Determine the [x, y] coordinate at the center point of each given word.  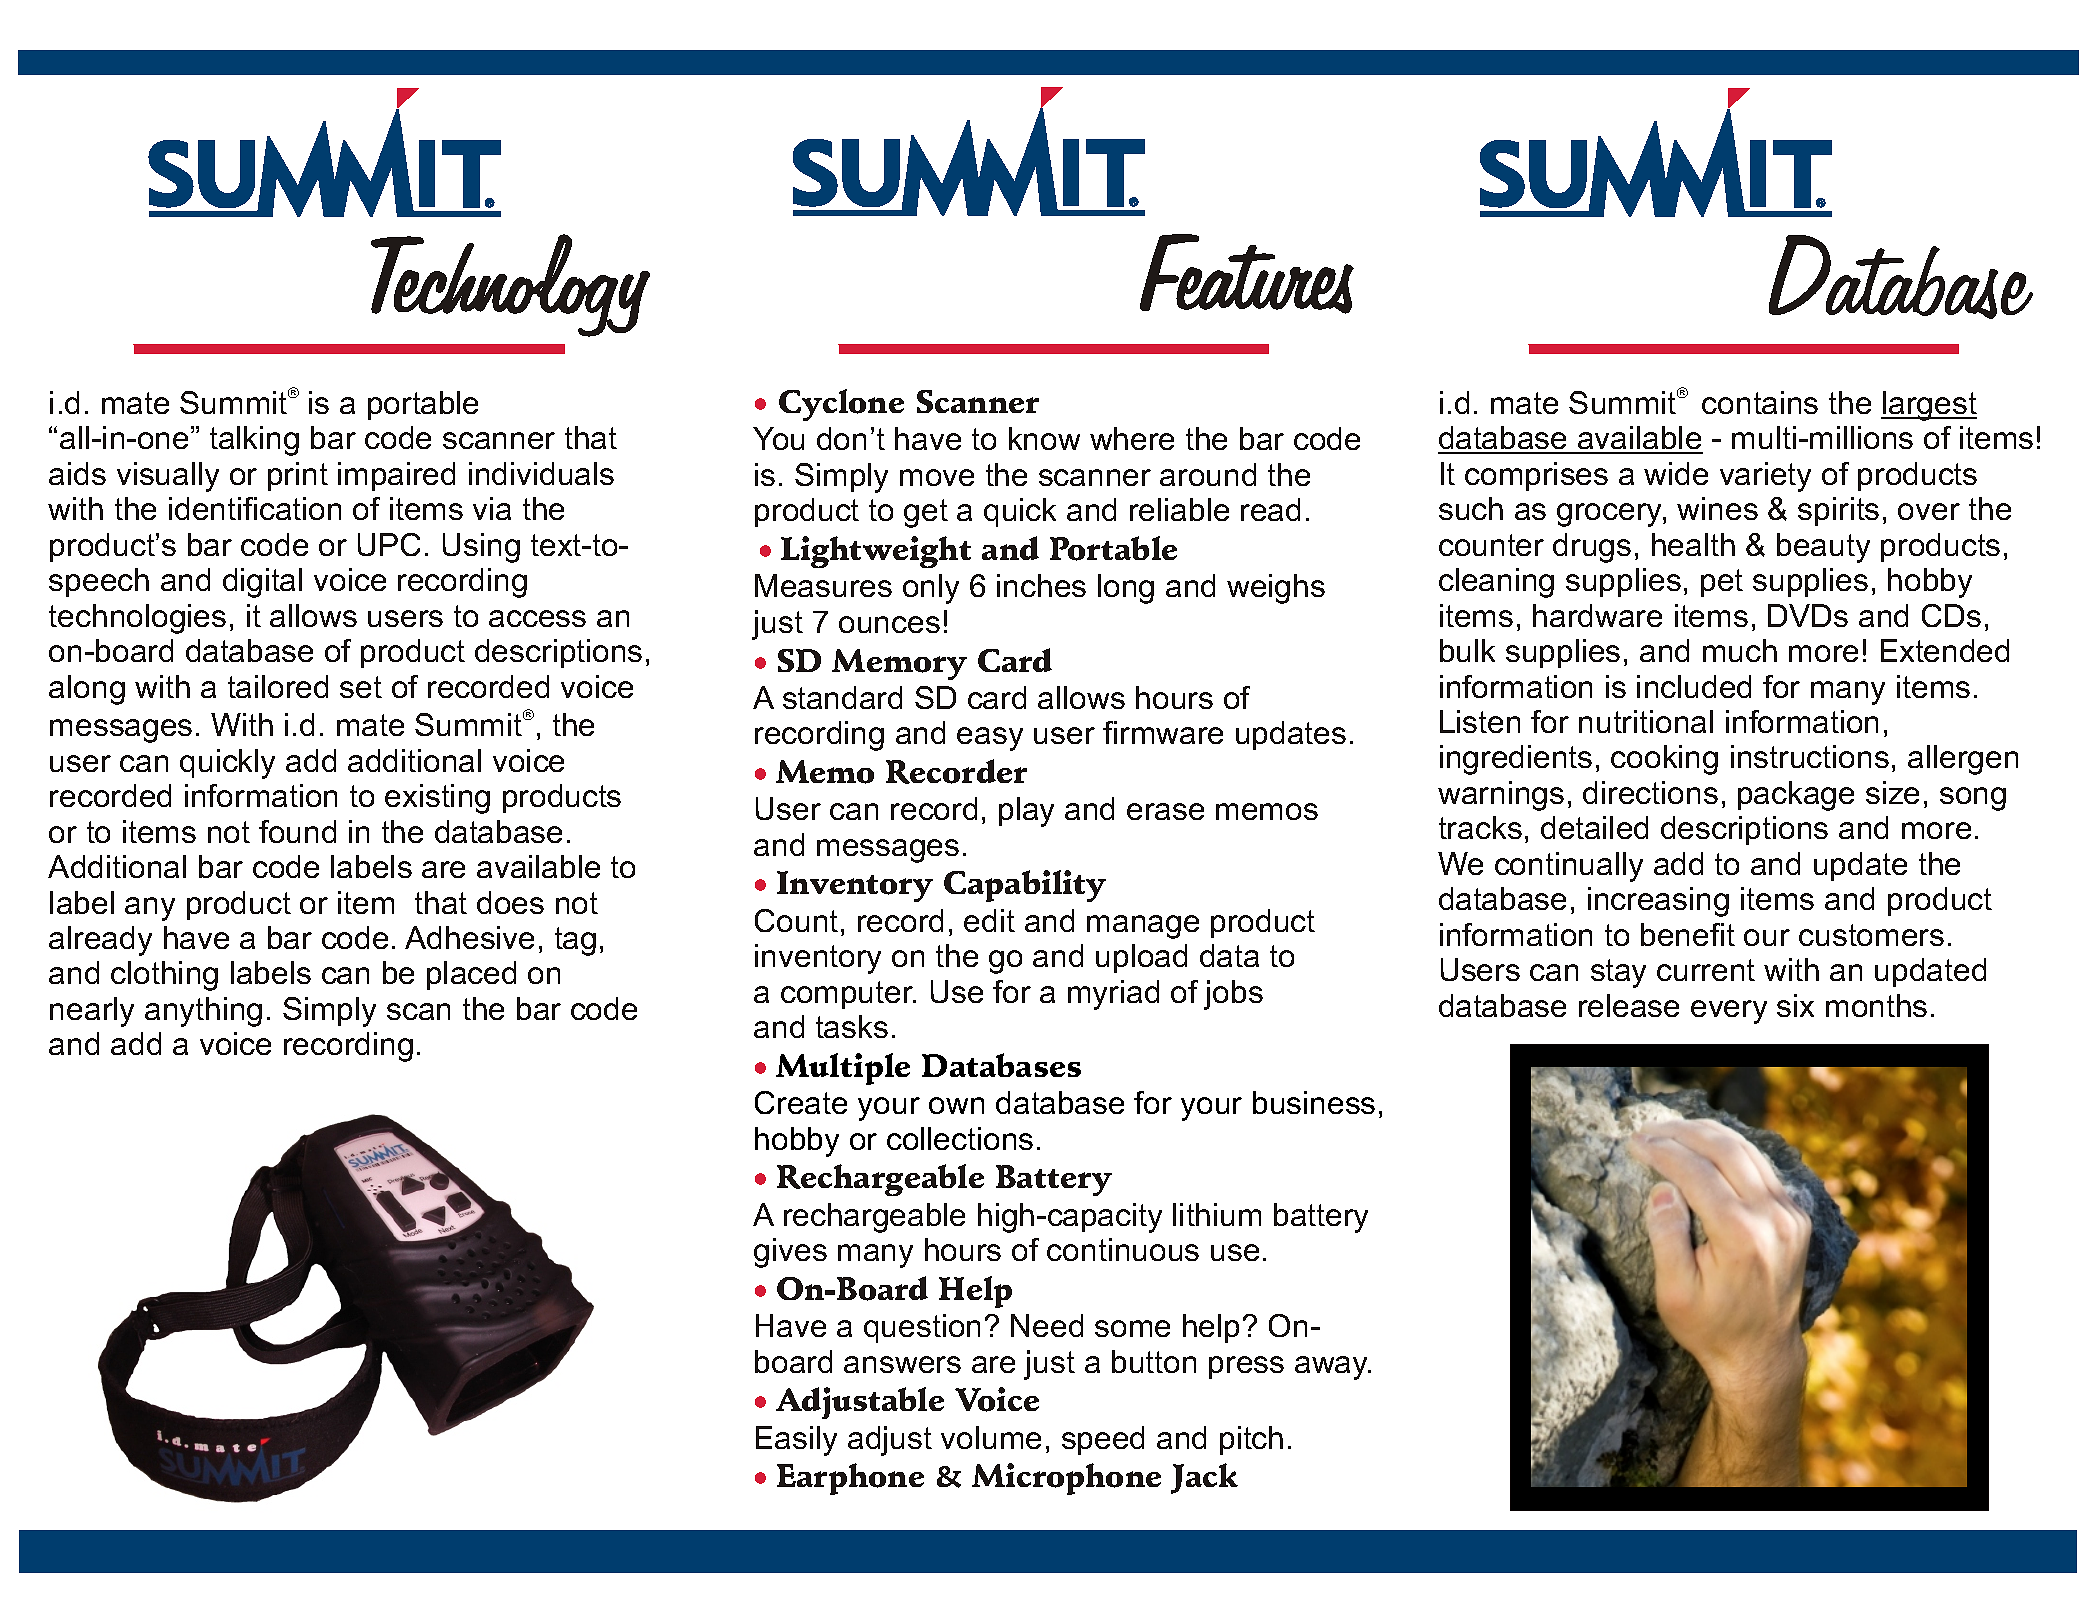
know [1044, 438]
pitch [1251, 1440]
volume [991, 1437]
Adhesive [469, 937]
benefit [1688, 934]
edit [989, 920]
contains [1760, 402]
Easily [796, 1441]
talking [254, 441]
